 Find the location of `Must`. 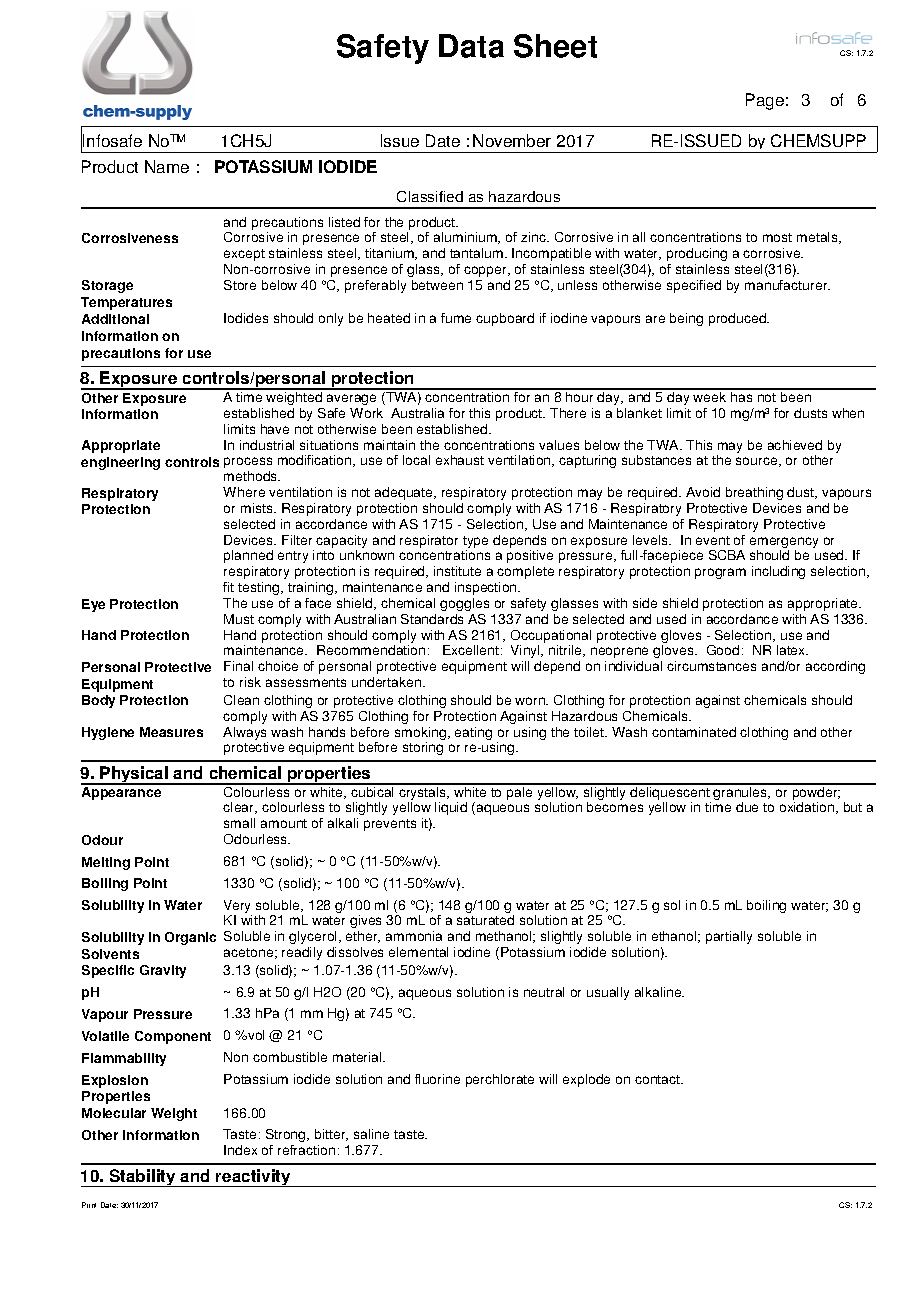

Must is located at coordinates (239, 619).
